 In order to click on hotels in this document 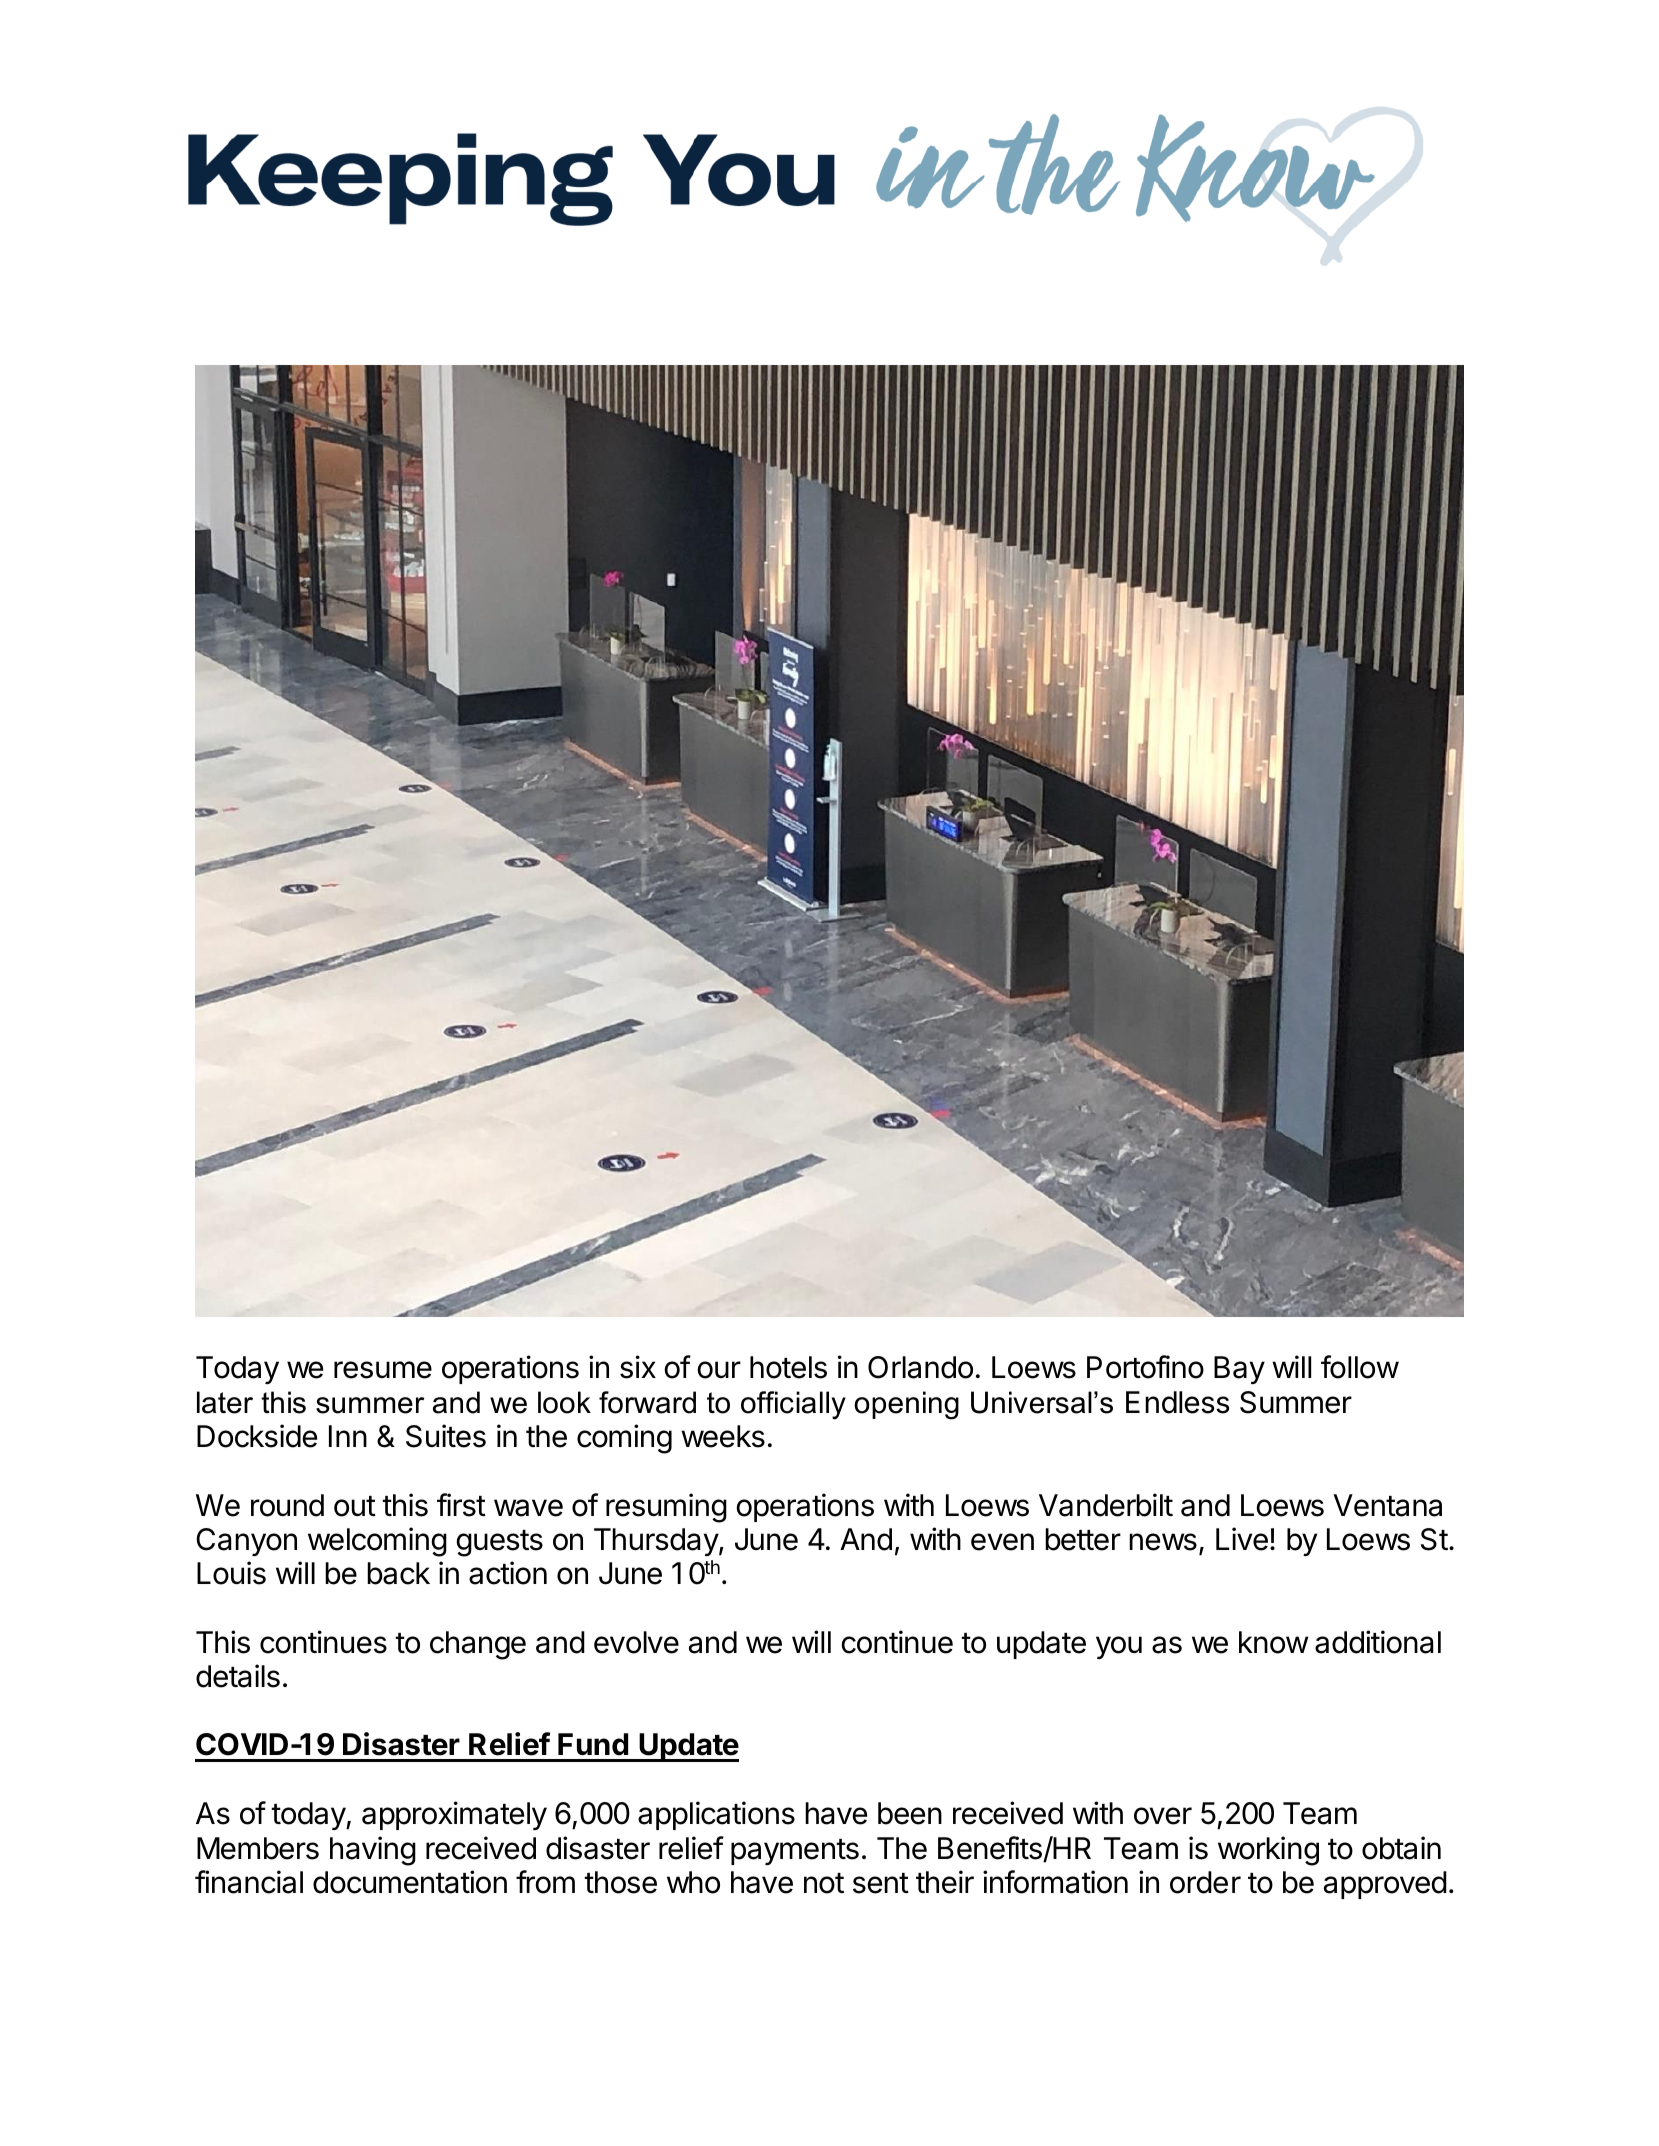, I will do `click(788, 1367)`.
